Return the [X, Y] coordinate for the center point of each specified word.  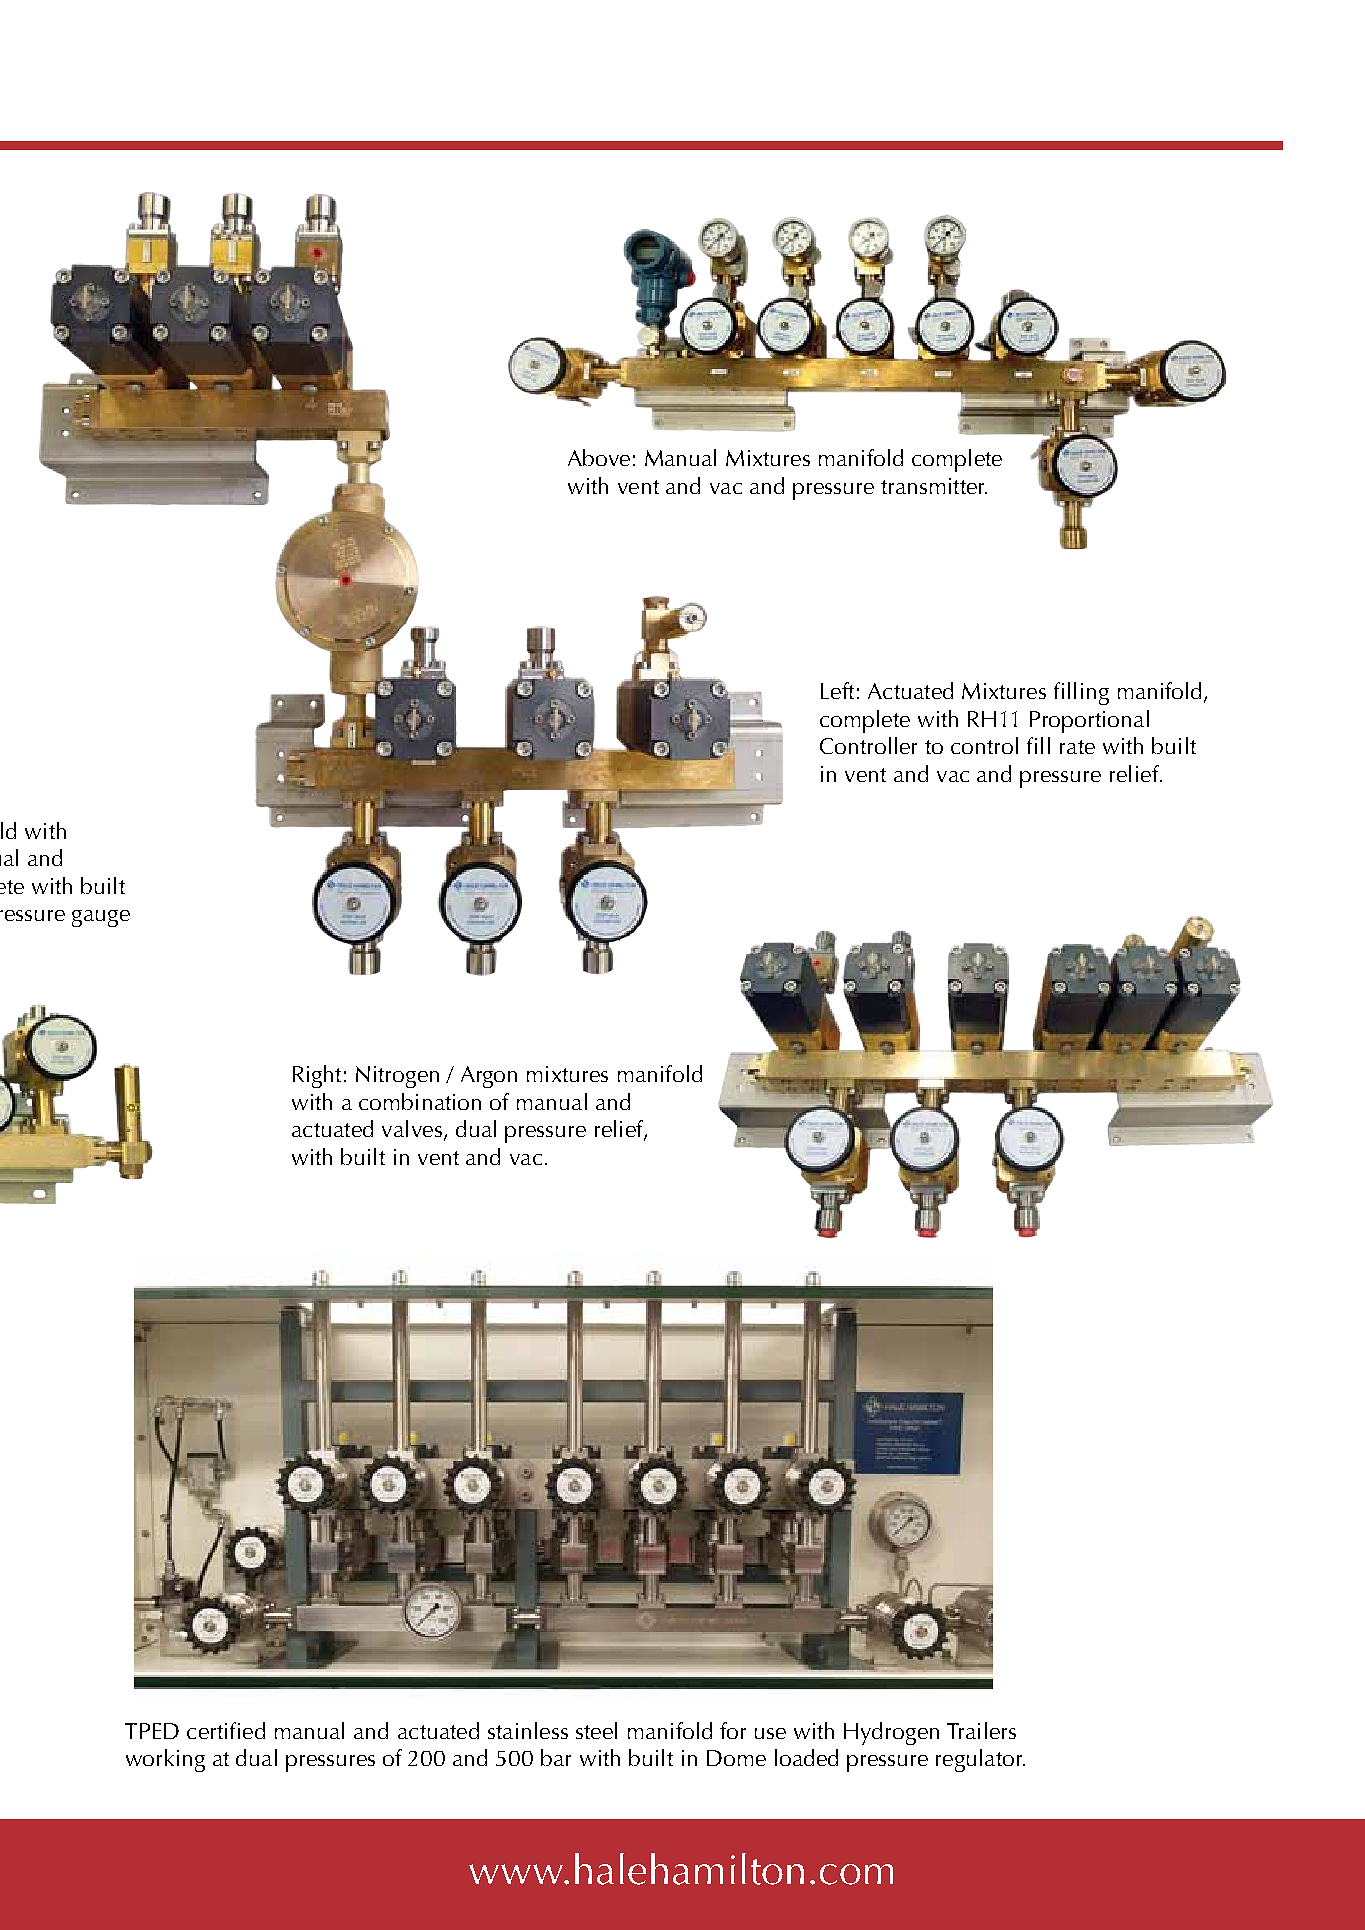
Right [317, 1076]
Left [837, 690]
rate [1077, 747]
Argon [489, 1077]
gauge [101, 918]
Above [599, 457]
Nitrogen [397, 1077]
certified [226, 1730]
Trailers [981, 1730]
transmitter [934, 486]
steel [596, 1730]
